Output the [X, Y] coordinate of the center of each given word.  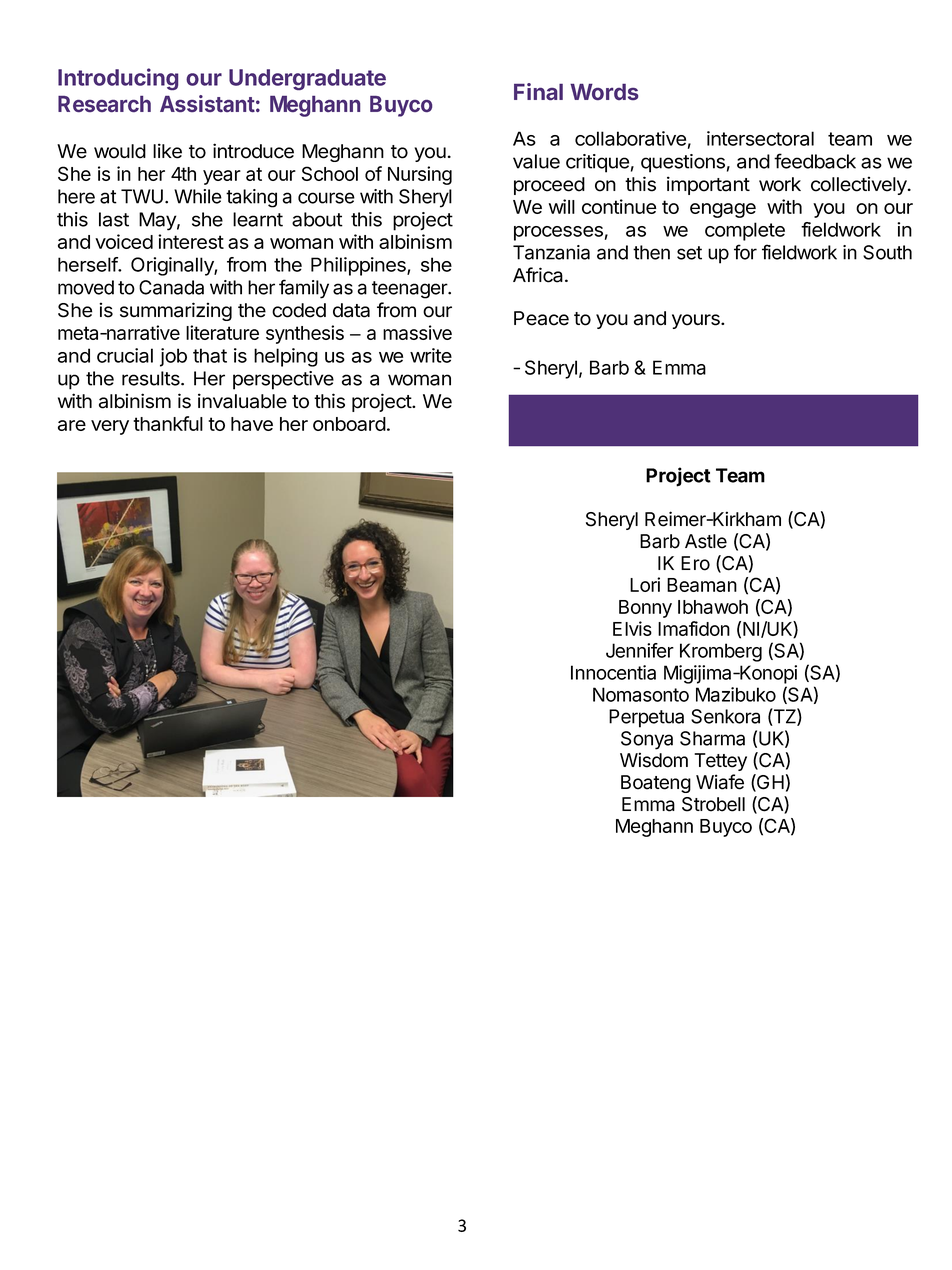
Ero [695, 563]
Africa [539, 275]
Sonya [647, 740]
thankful [168, 423]
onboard [349, 424]
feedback [815, 161]
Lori [645, 584]
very [110, 427]
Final [538, 91]
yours [697, 321]
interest [191, 241]
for [745, 252]
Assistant [207, 103]
